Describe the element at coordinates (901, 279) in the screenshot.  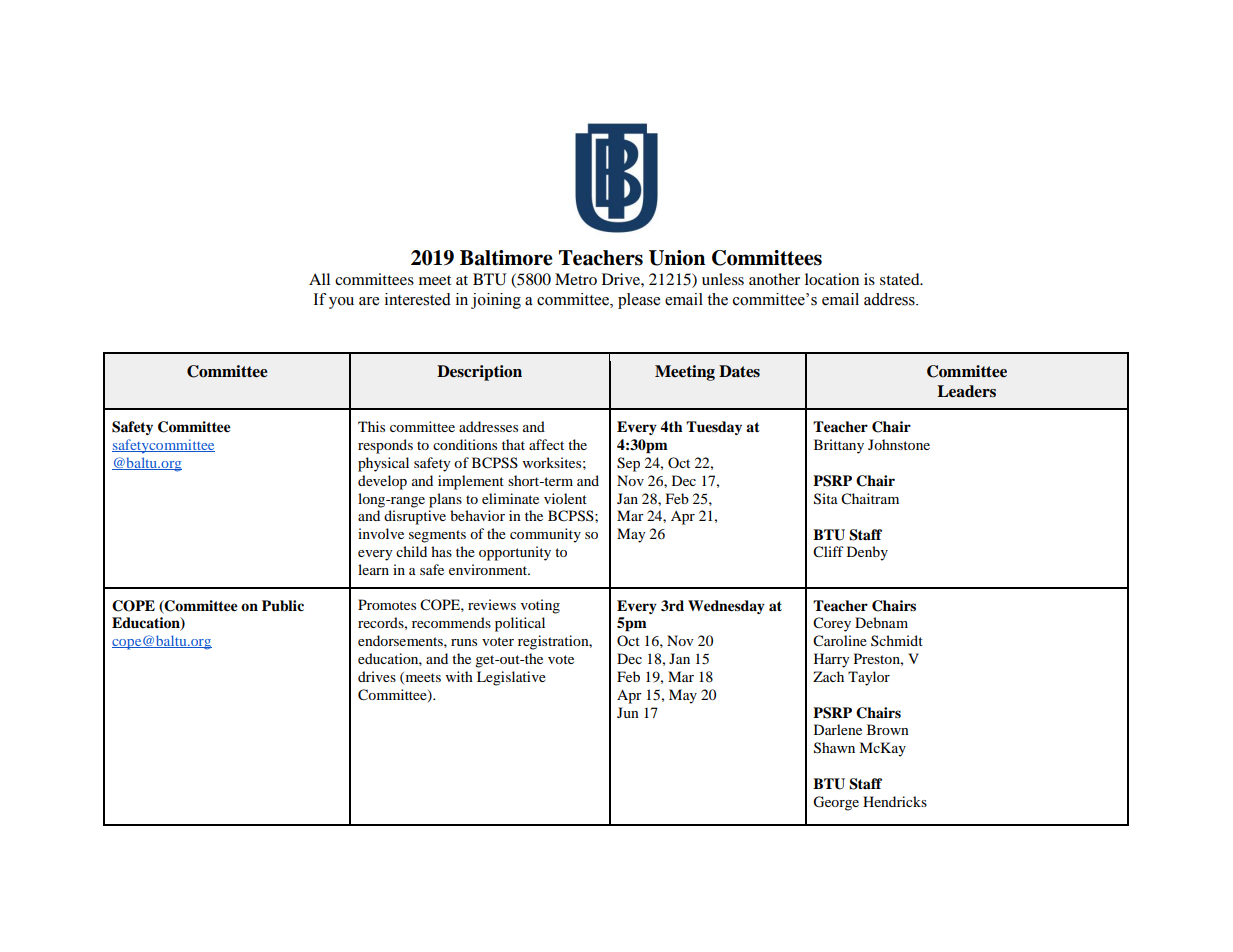
I see `stated` at that location.
